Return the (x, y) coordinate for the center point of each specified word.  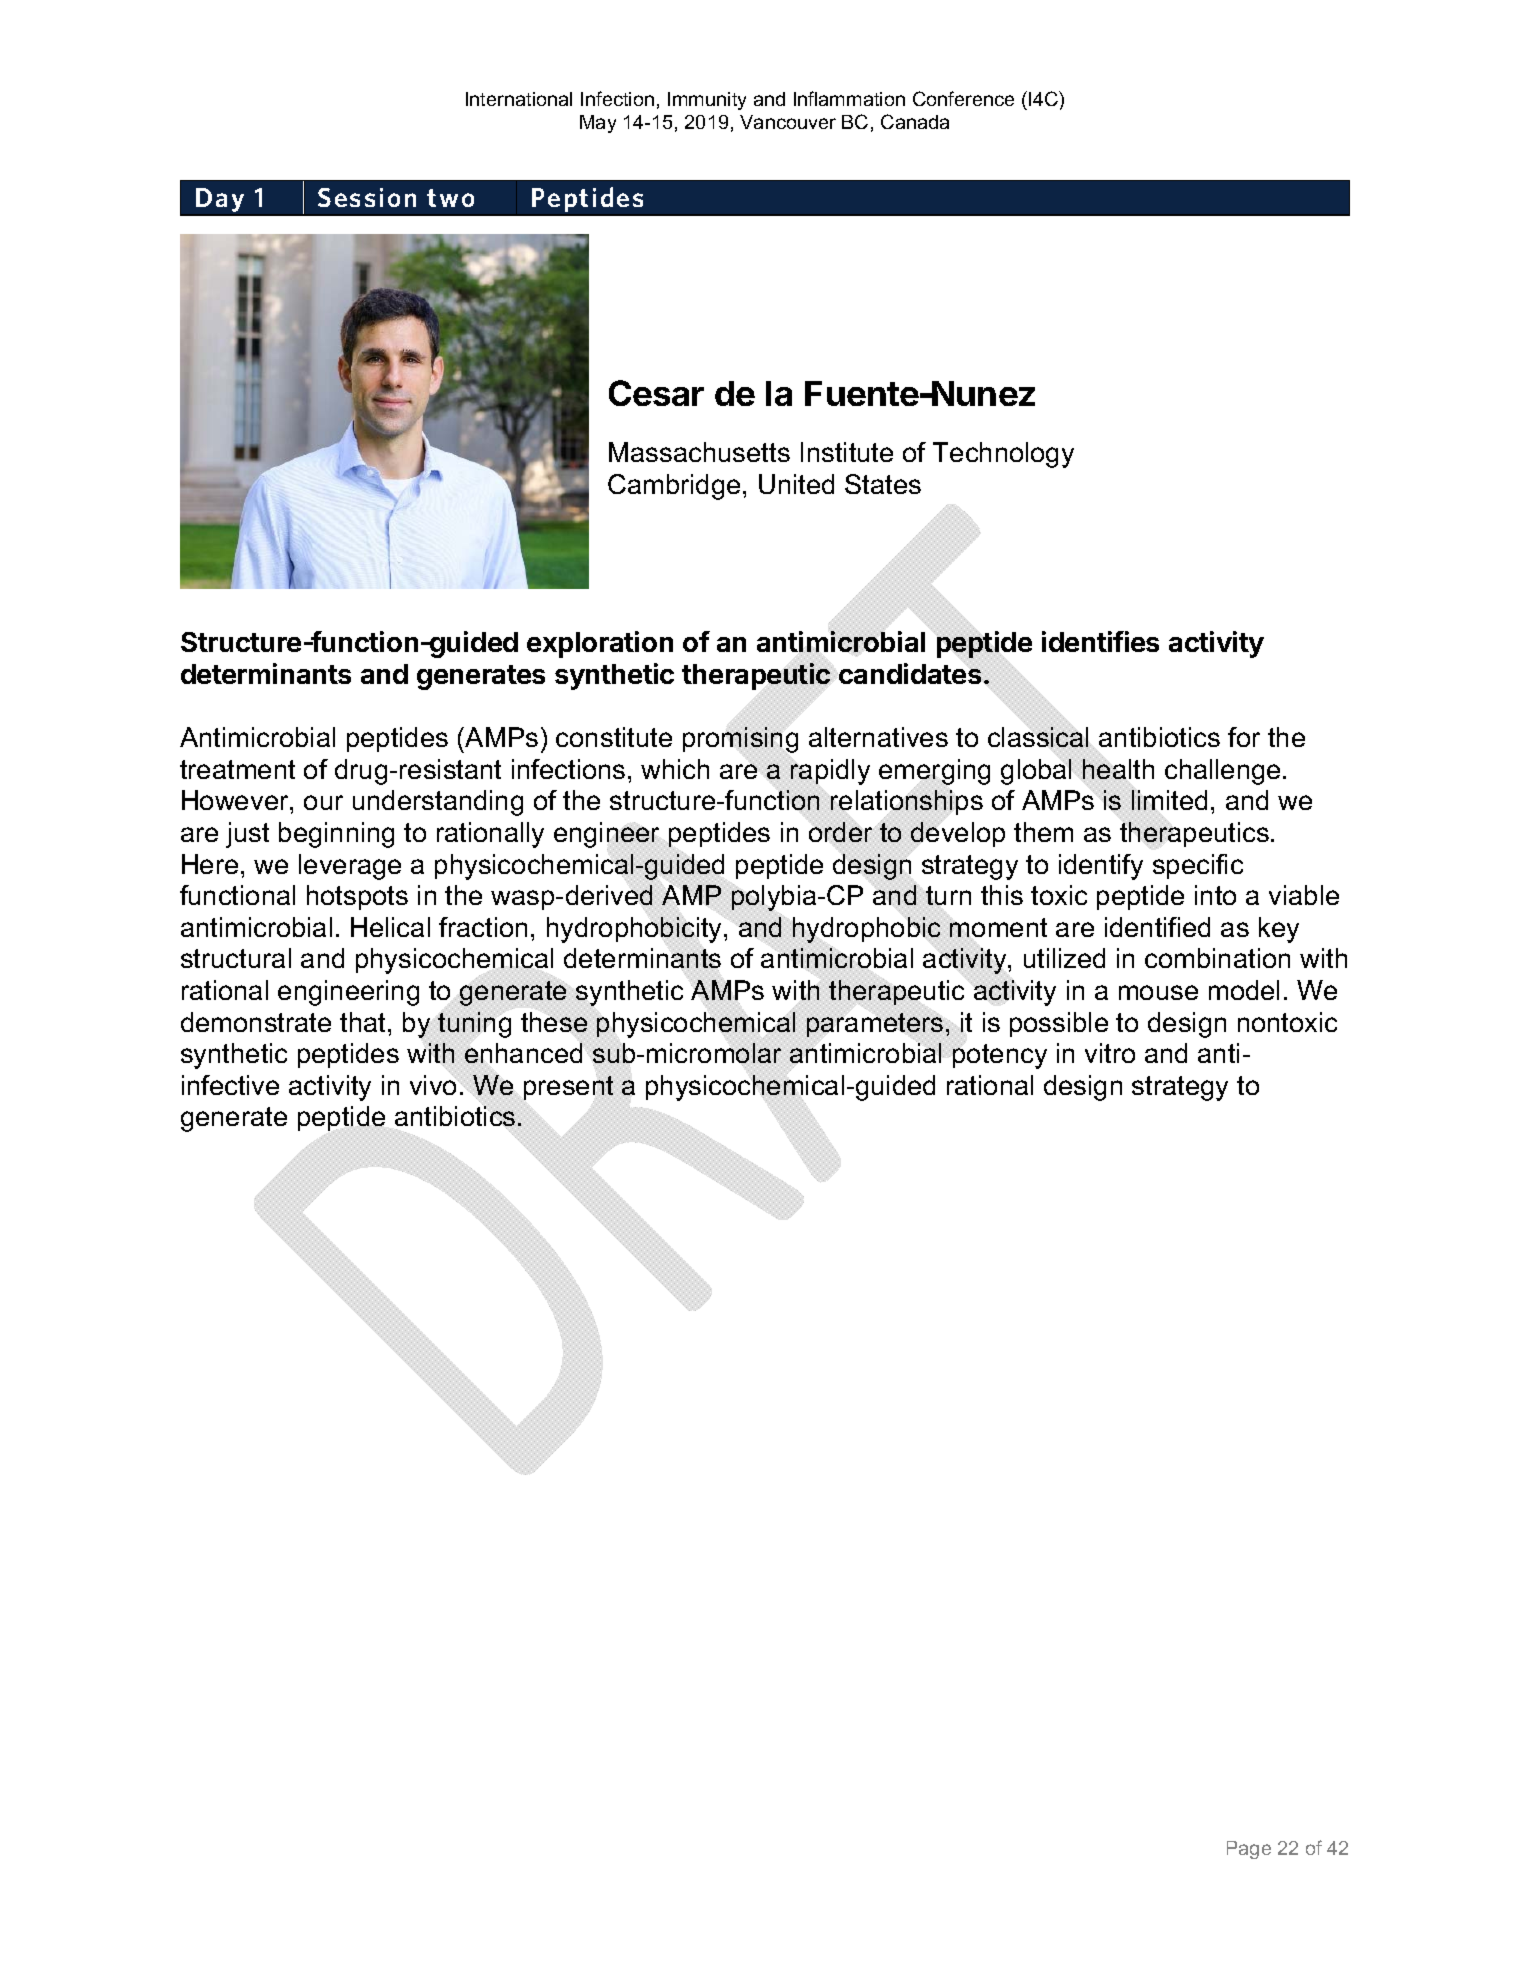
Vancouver (788, 122)
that (364, 1022)
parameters (875, 1025)
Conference (963, 98)
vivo (434, 1084)
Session (367, 197)
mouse (1158, 992)
